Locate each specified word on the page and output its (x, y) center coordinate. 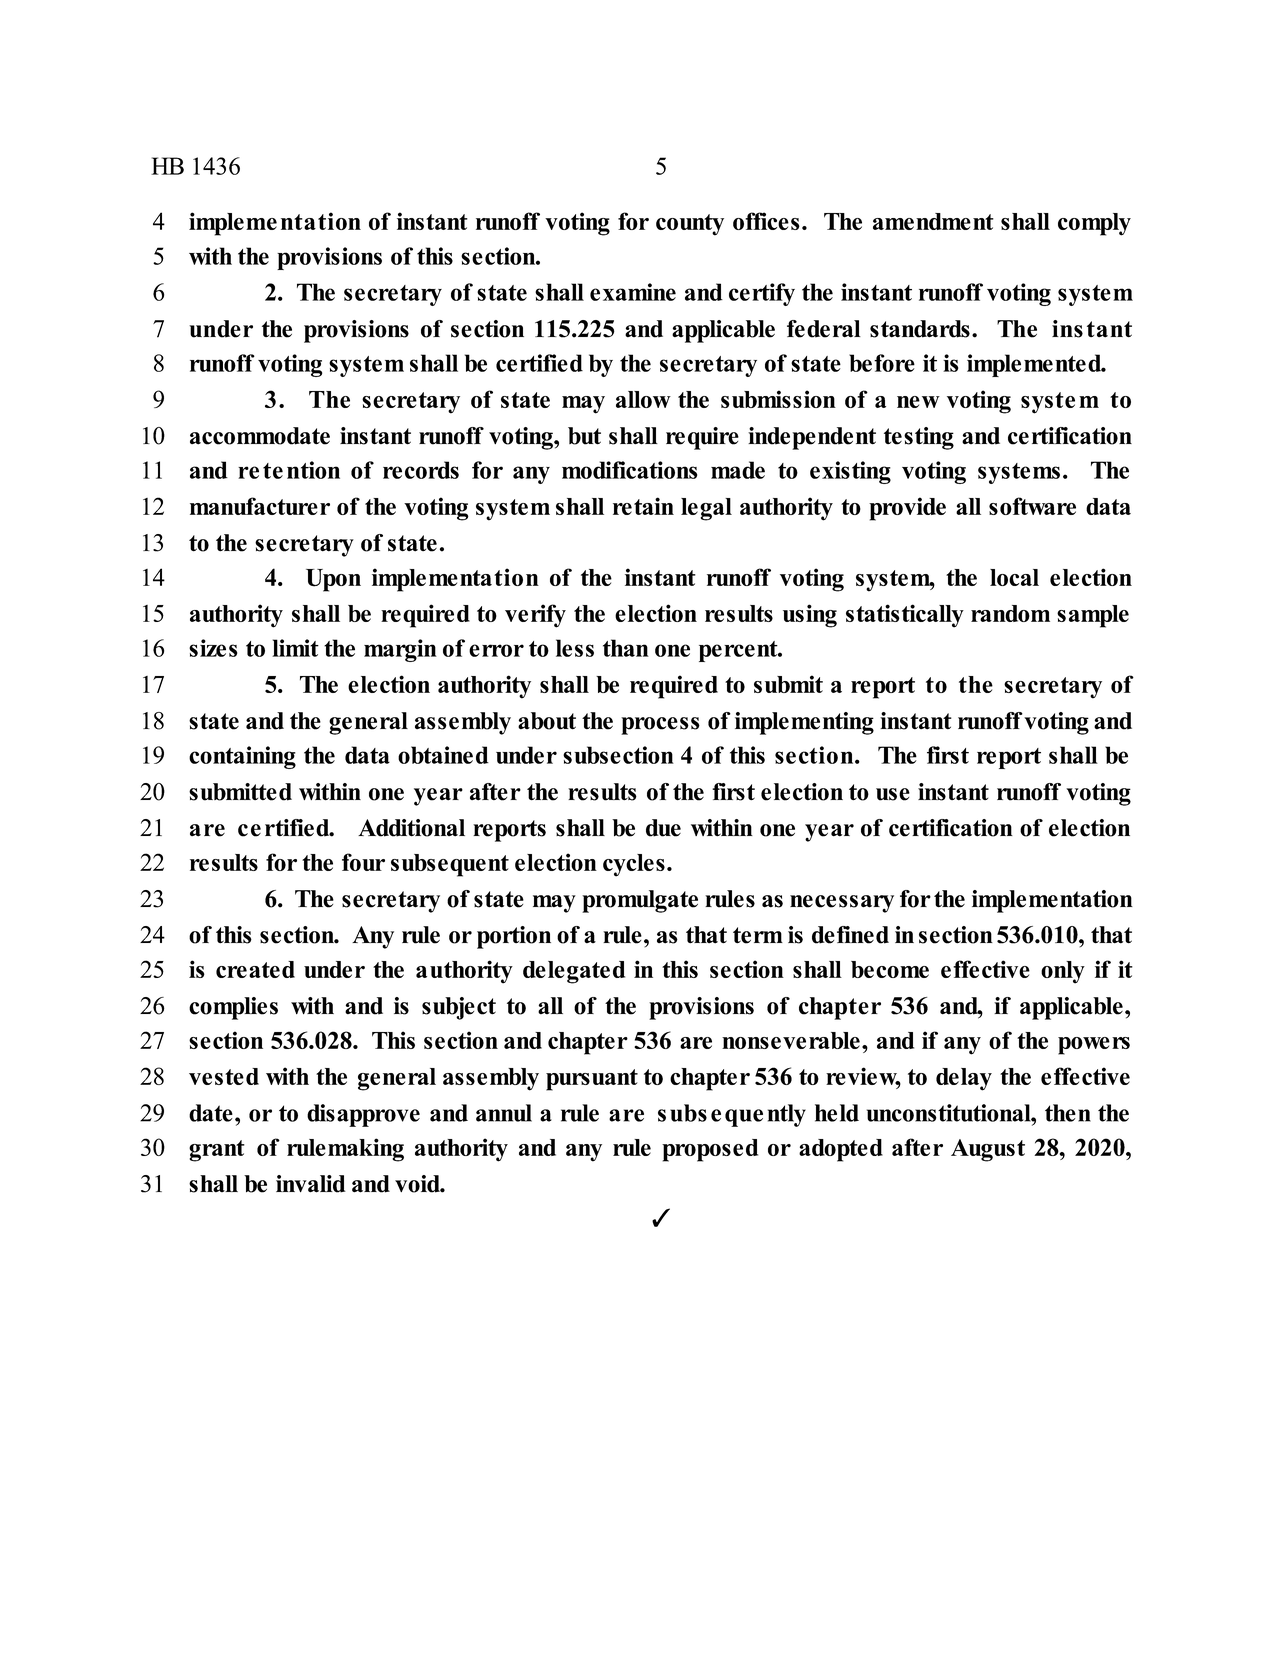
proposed (710, 1150)
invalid (311, 1184)
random (1010, 613)
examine (633, 292)
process (660, 726)
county (690, 225)
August (988, 1150)
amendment (933, 221)
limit (295, 648)
